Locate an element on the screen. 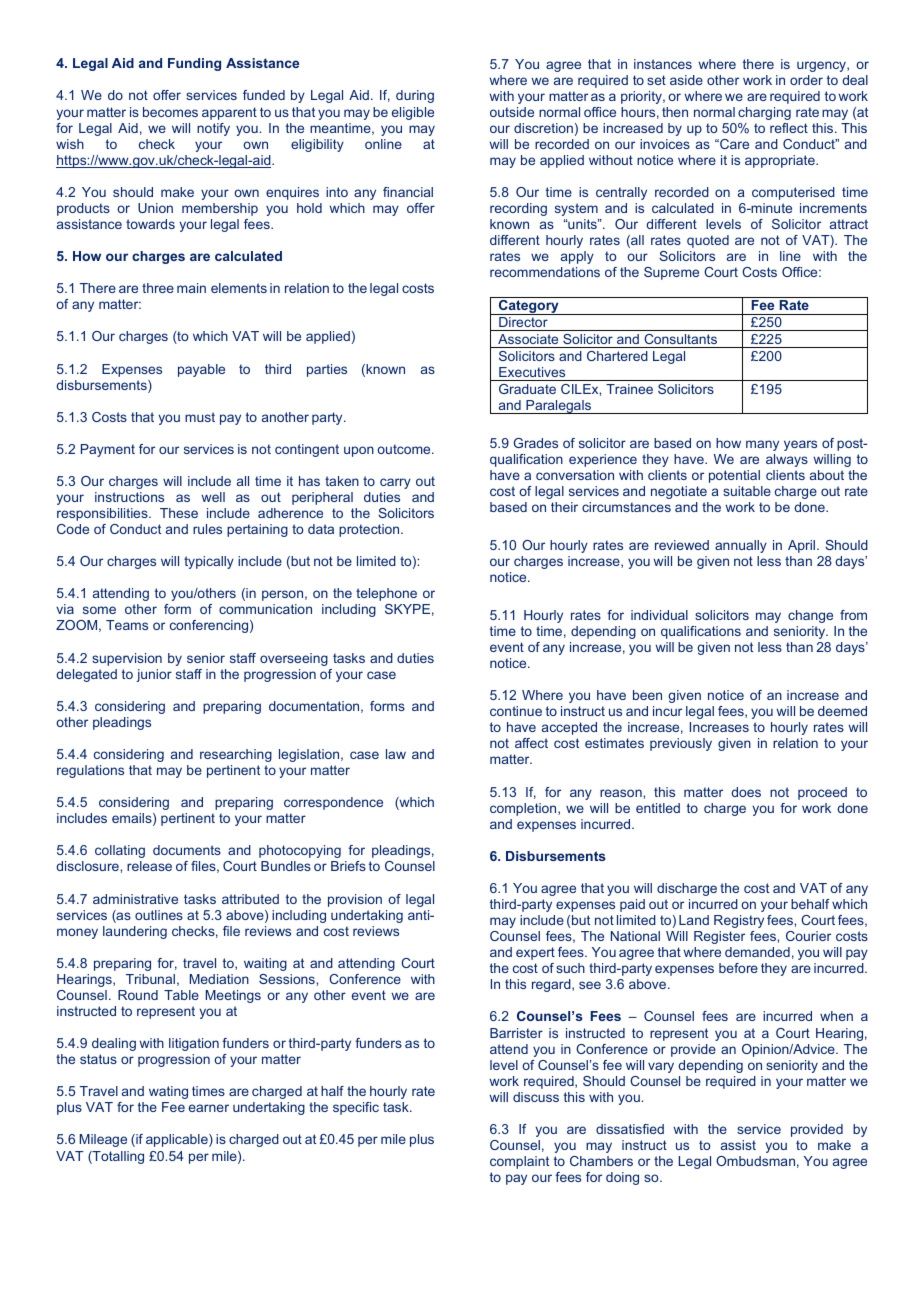 This screenshot has height=1307, width=924. demanded is located at coordinates (757, 952).
